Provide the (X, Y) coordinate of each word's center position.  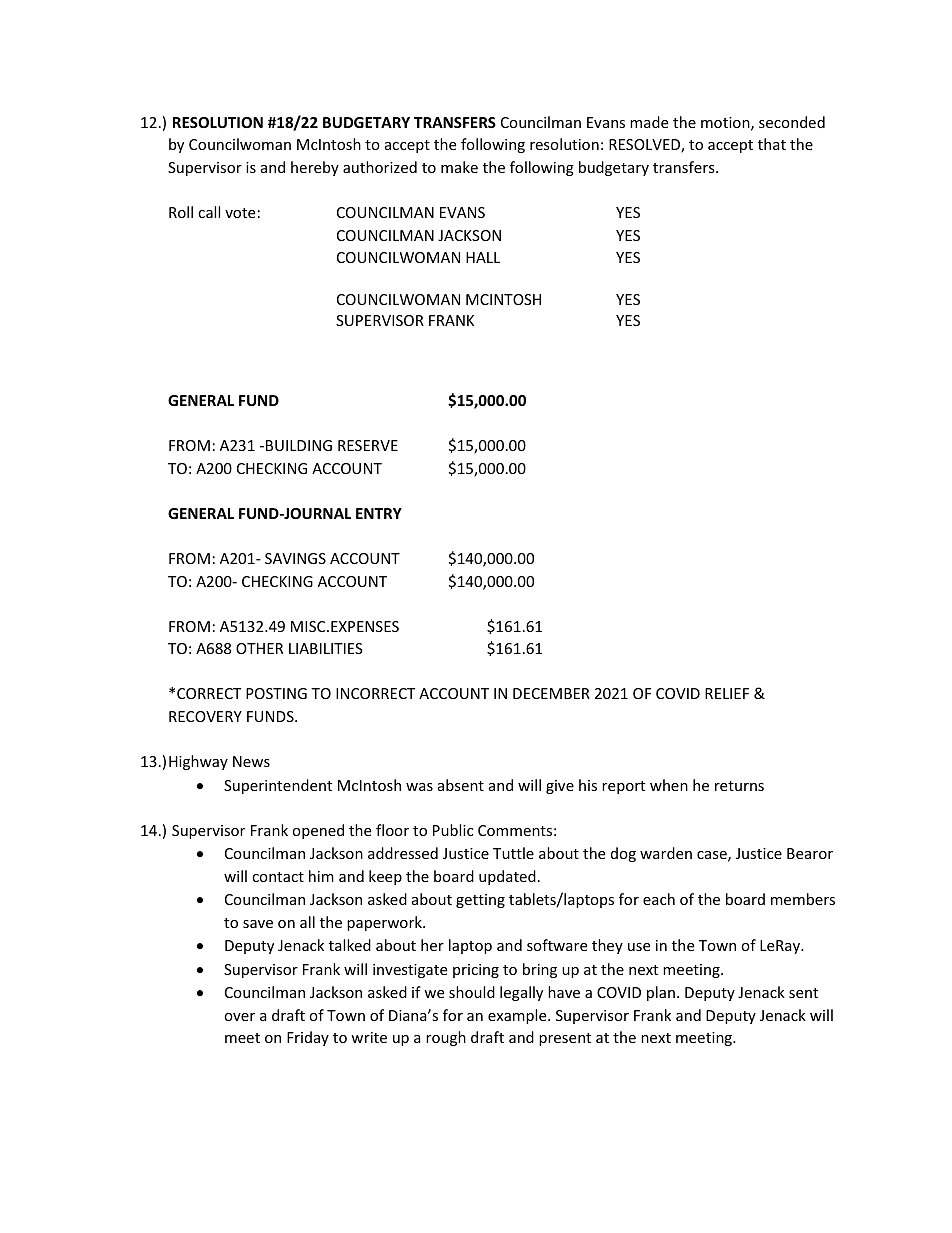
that (772, 144)
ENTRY (379, 513)
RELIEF (727, 693)
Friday (308, 1038)
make (459, 167)
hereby (315, 168)
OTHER (259, 648)
